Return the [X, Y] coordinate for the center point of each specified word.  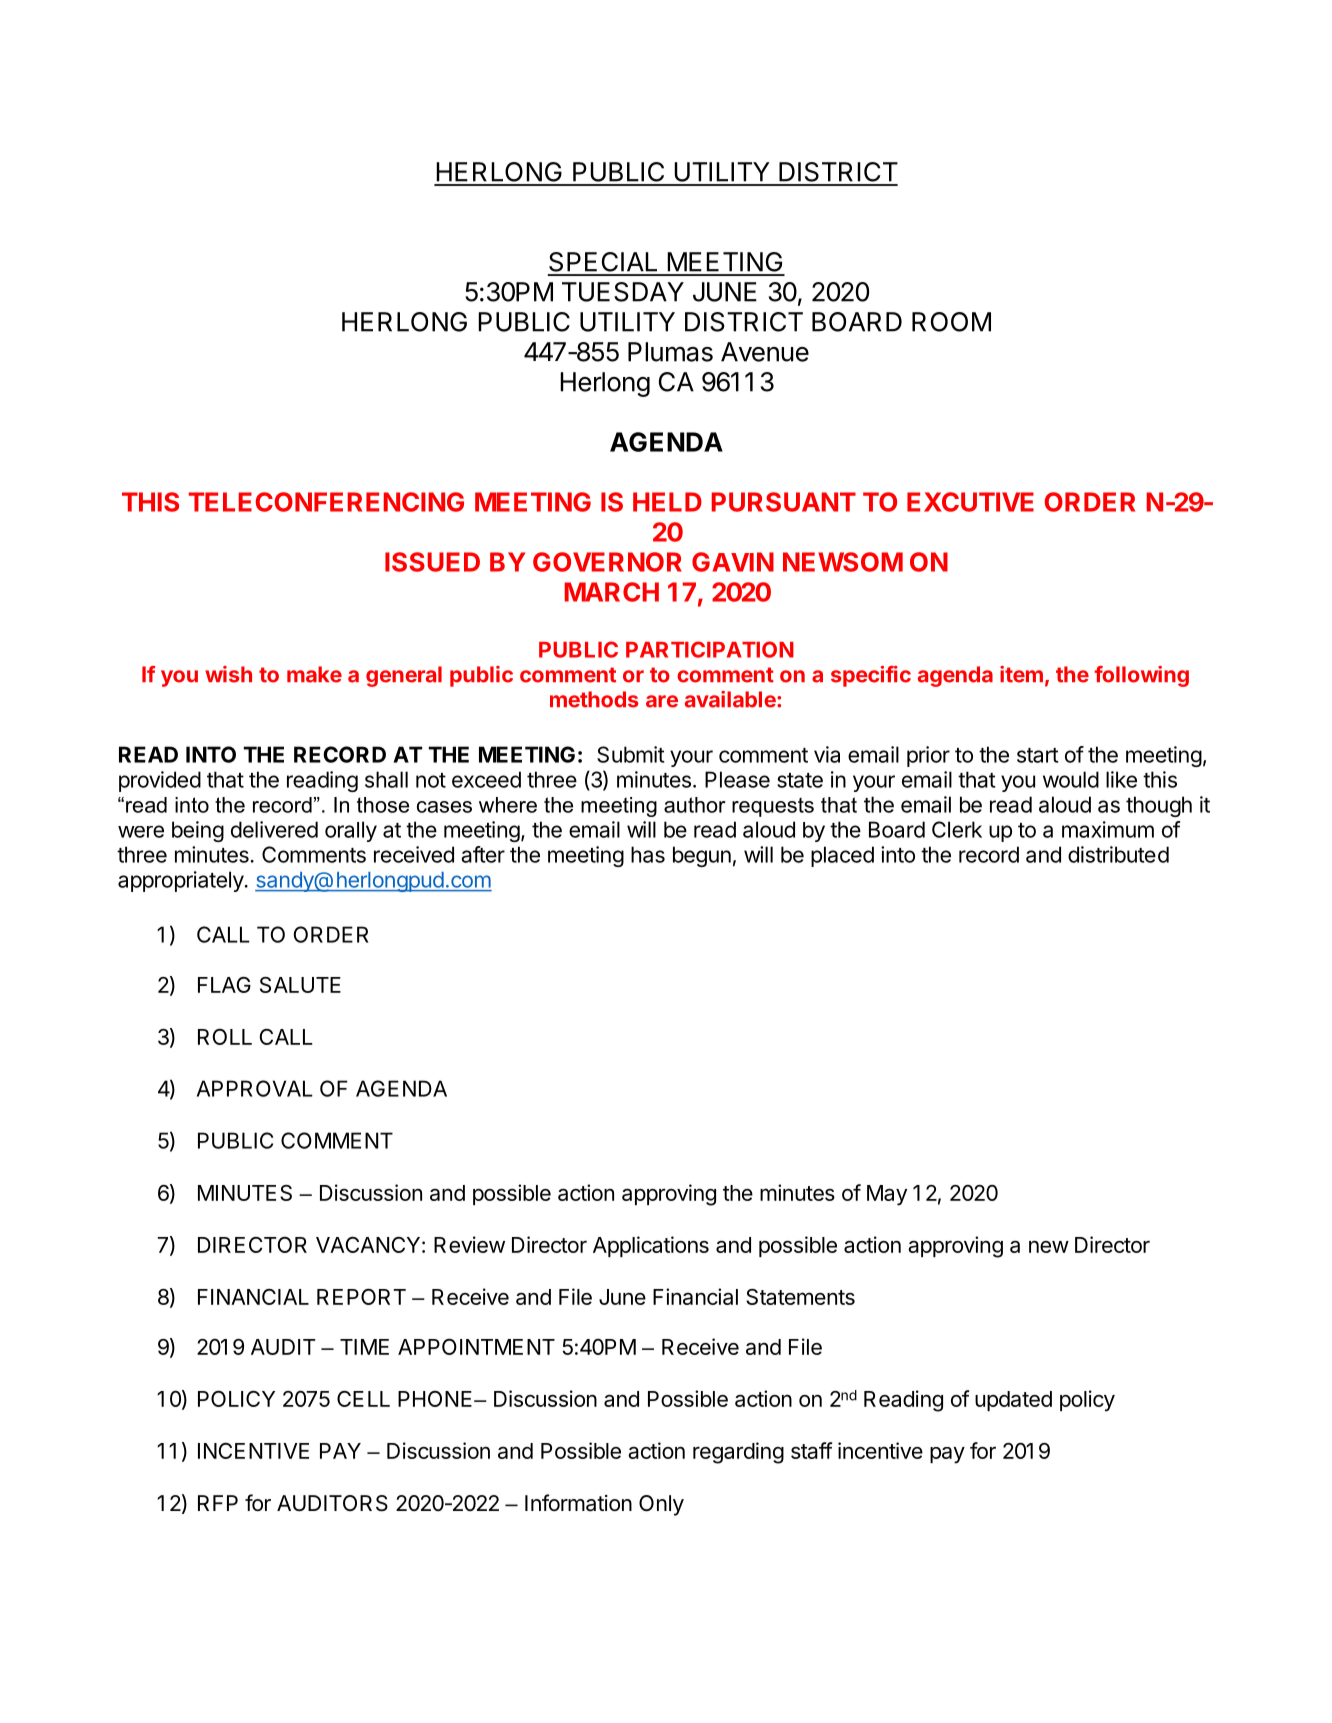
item [1021, 674]
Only [661, 1505]
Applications [651, 1246]
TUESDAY [623, 292]
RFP [218, 1503]
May [887, 1195]
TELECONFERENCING [326, 502]
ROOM [951, 322]
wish [228, 674]
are [662, 701]
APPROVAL [255, 1088]
